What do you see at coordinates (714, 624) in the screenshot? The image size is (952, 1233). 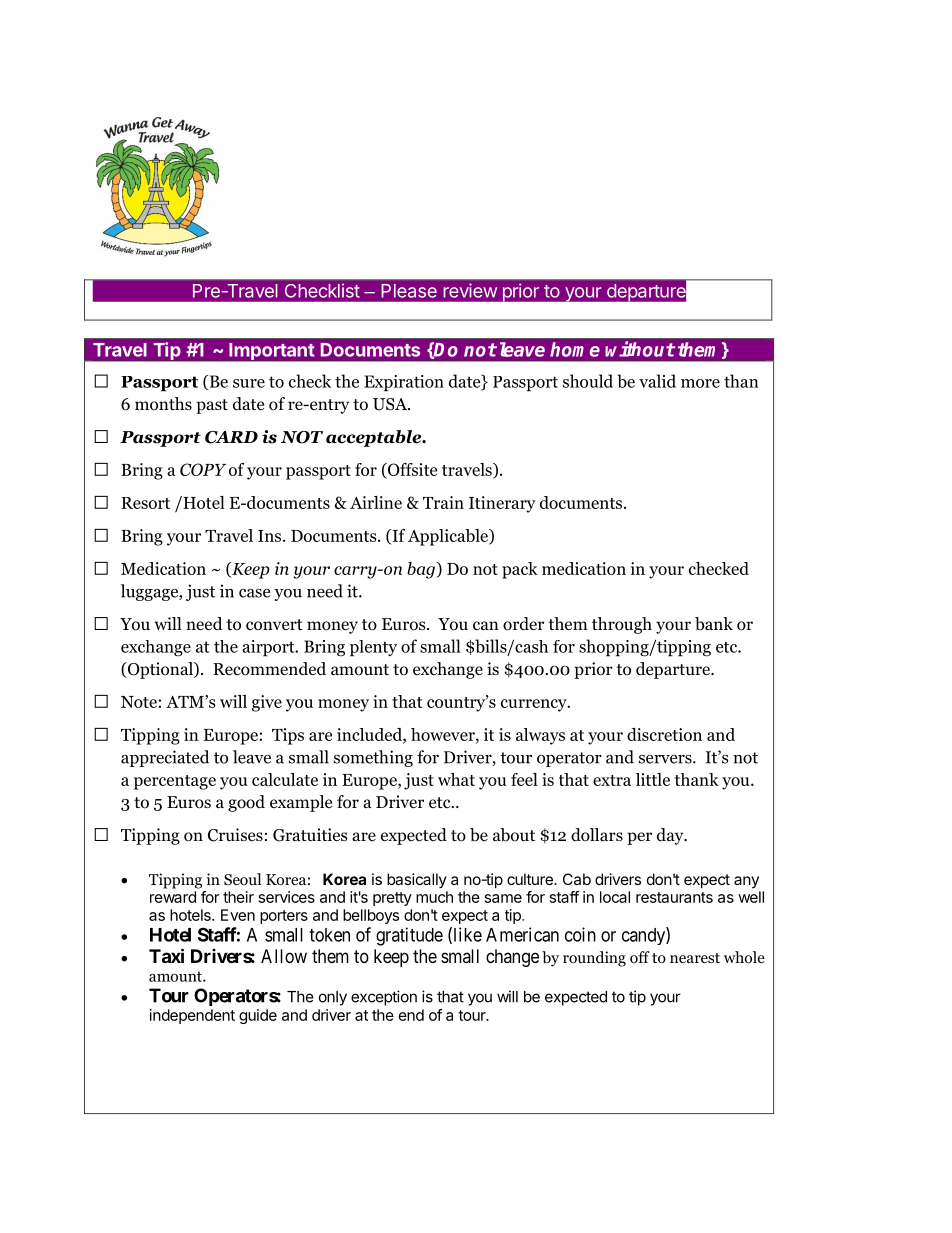 I see `bank` at bounding box center [714, 624].
